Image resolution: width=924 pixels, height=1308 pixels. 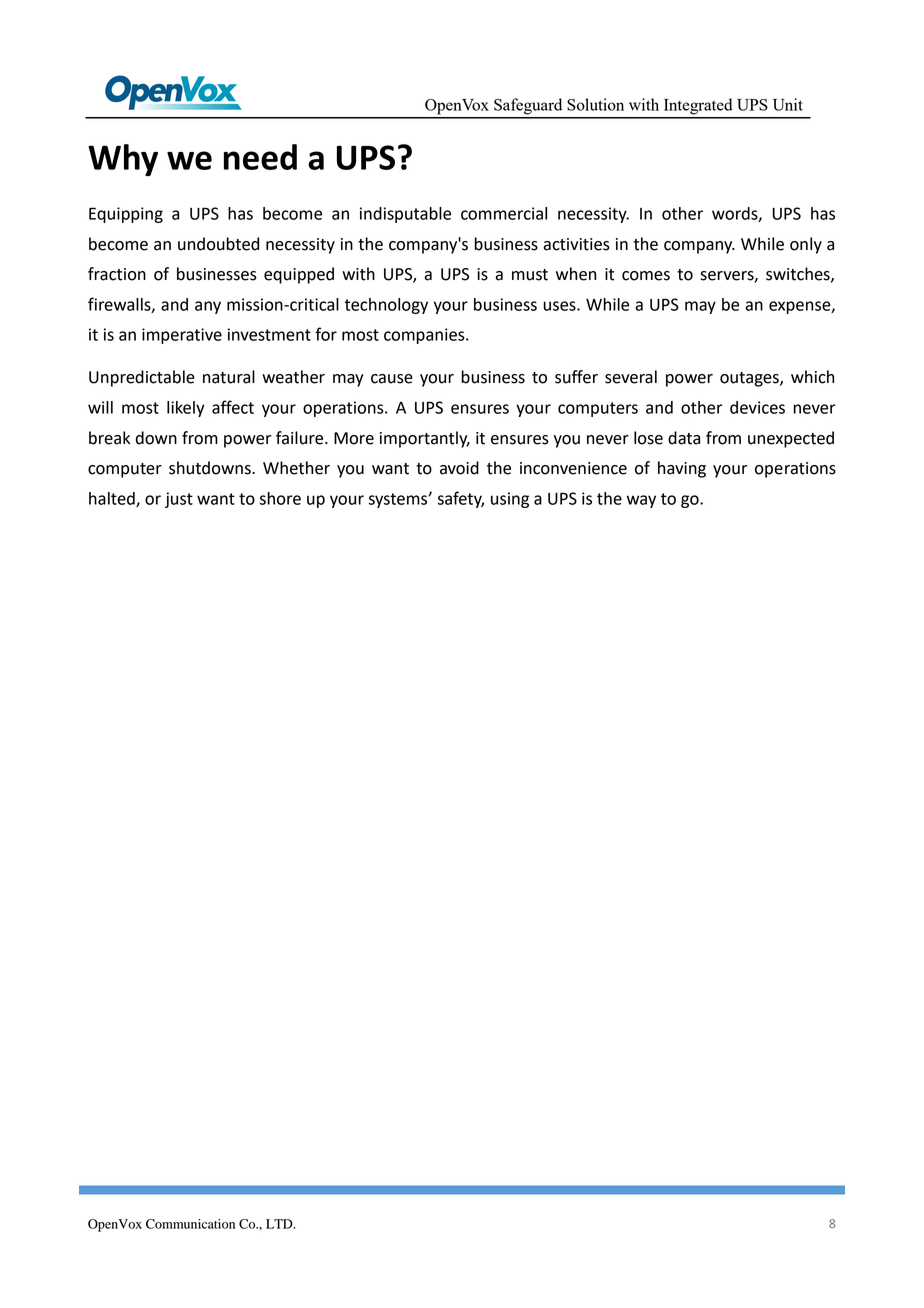 What do you see at coordinates (504, 213) in the screenshot?
I see `commercial` at bounding box center [504, 213].
